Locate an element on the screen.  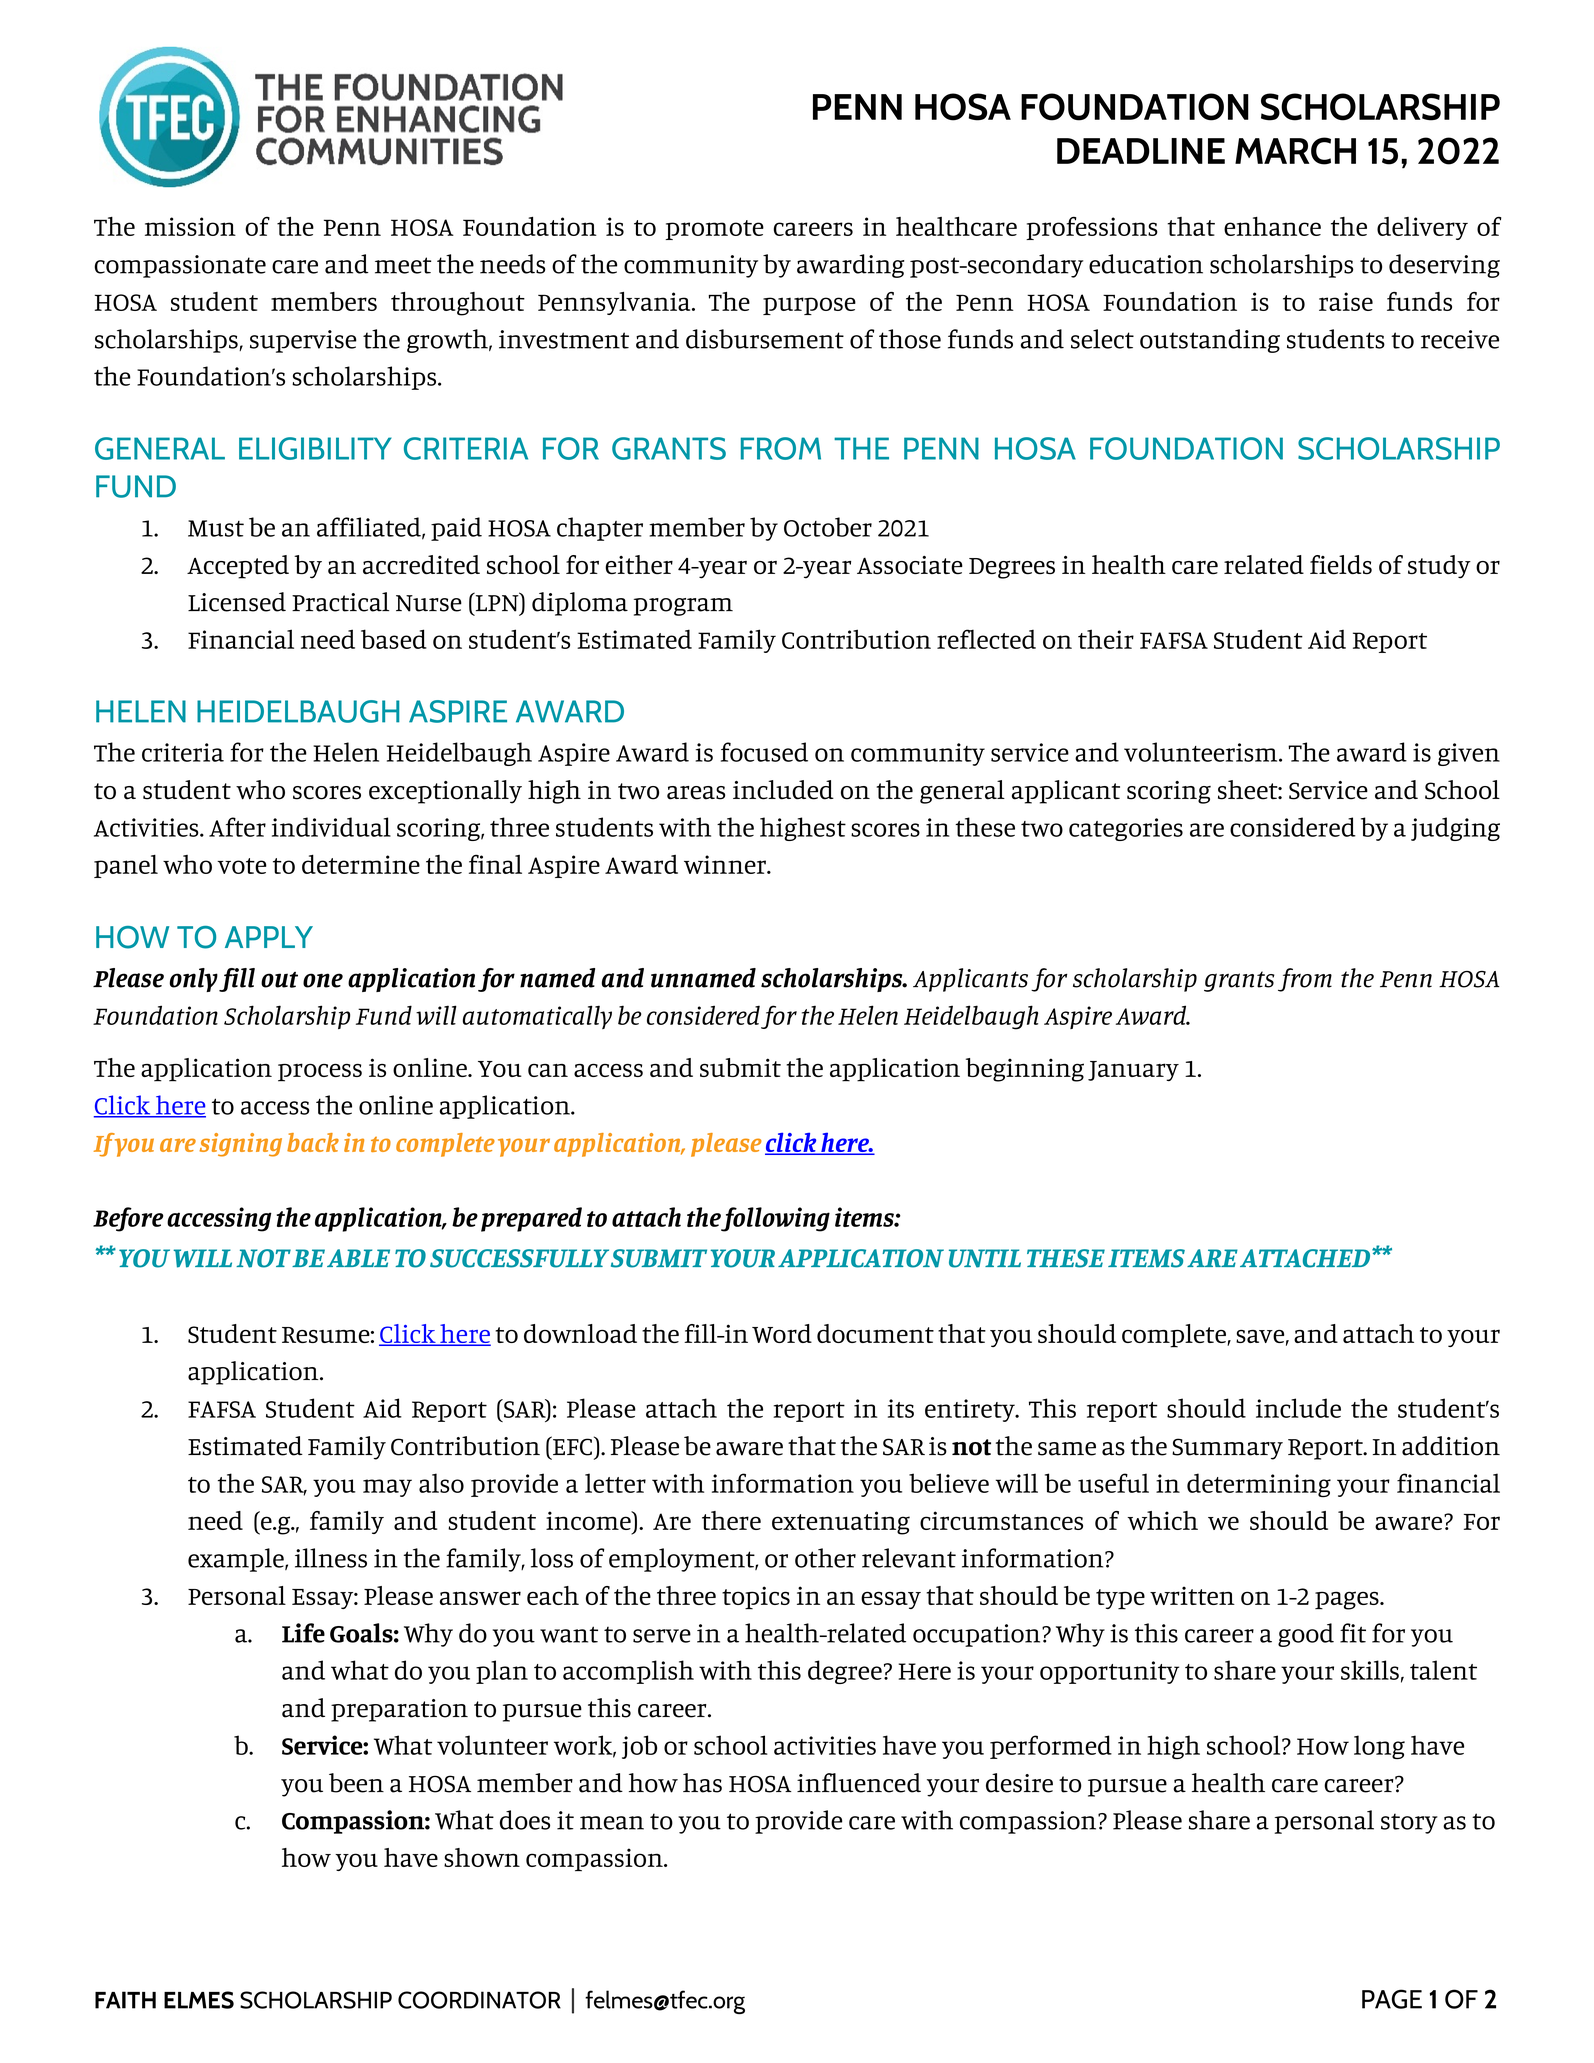
enhance is located at coordinates (1272, 226).
